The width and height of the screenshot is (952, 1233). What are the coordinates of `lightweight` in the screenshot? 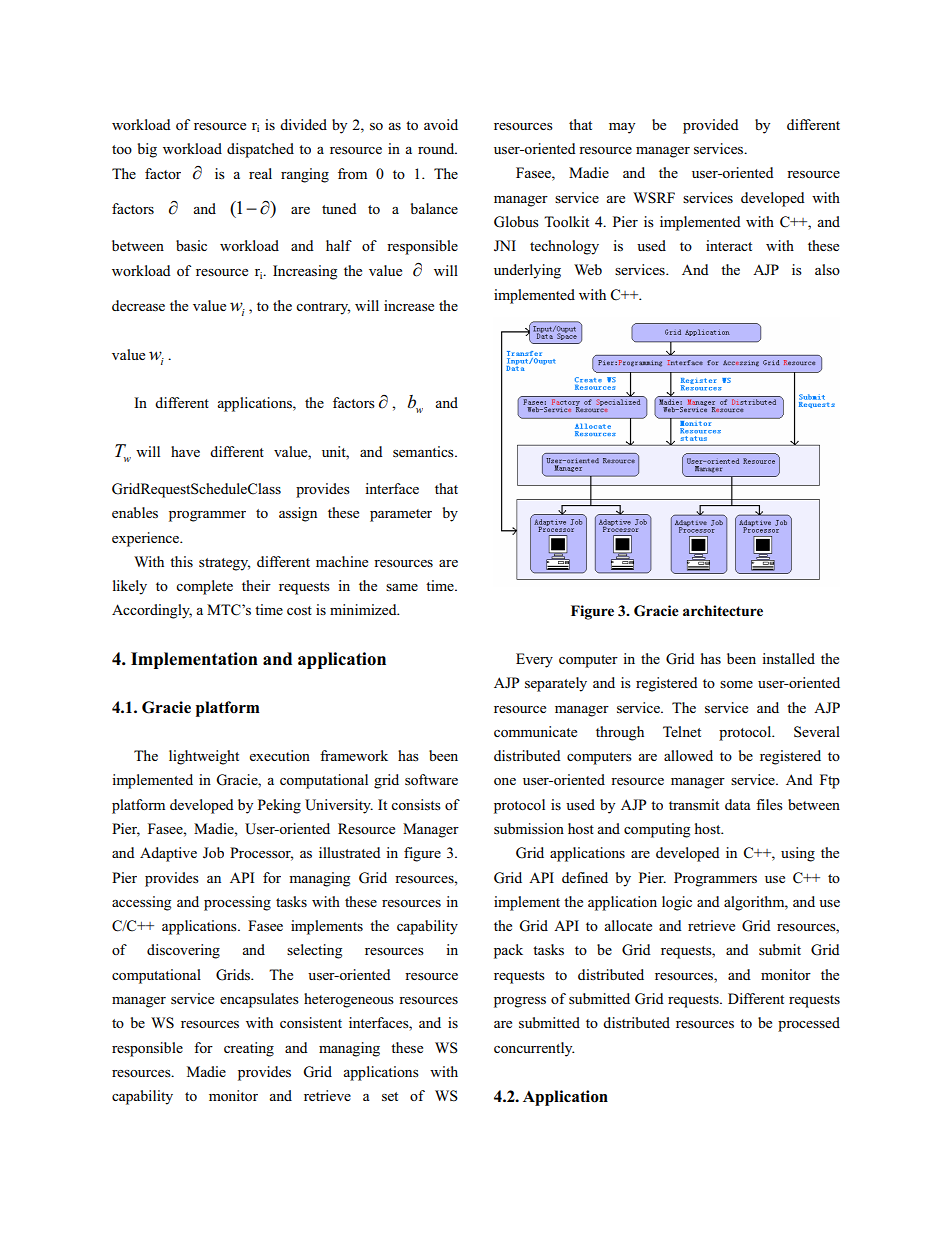 It's located at (204, 757).
